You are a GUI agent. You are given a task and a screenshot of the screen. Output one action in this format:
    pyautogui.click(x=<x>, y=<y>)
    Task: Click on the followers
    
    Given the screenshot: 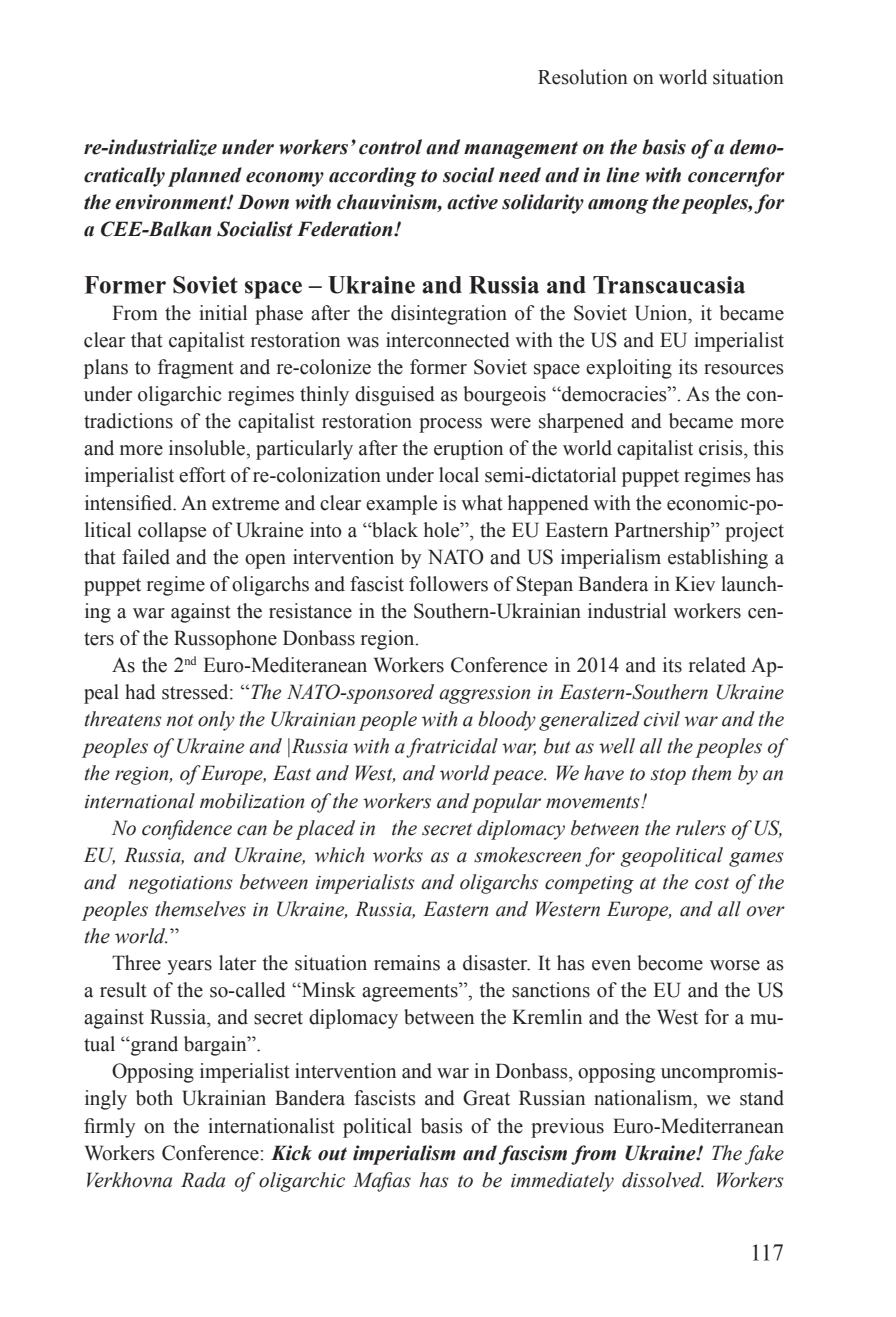 What is the action you would take?
    pyautogui.click(x=448, y=584)
